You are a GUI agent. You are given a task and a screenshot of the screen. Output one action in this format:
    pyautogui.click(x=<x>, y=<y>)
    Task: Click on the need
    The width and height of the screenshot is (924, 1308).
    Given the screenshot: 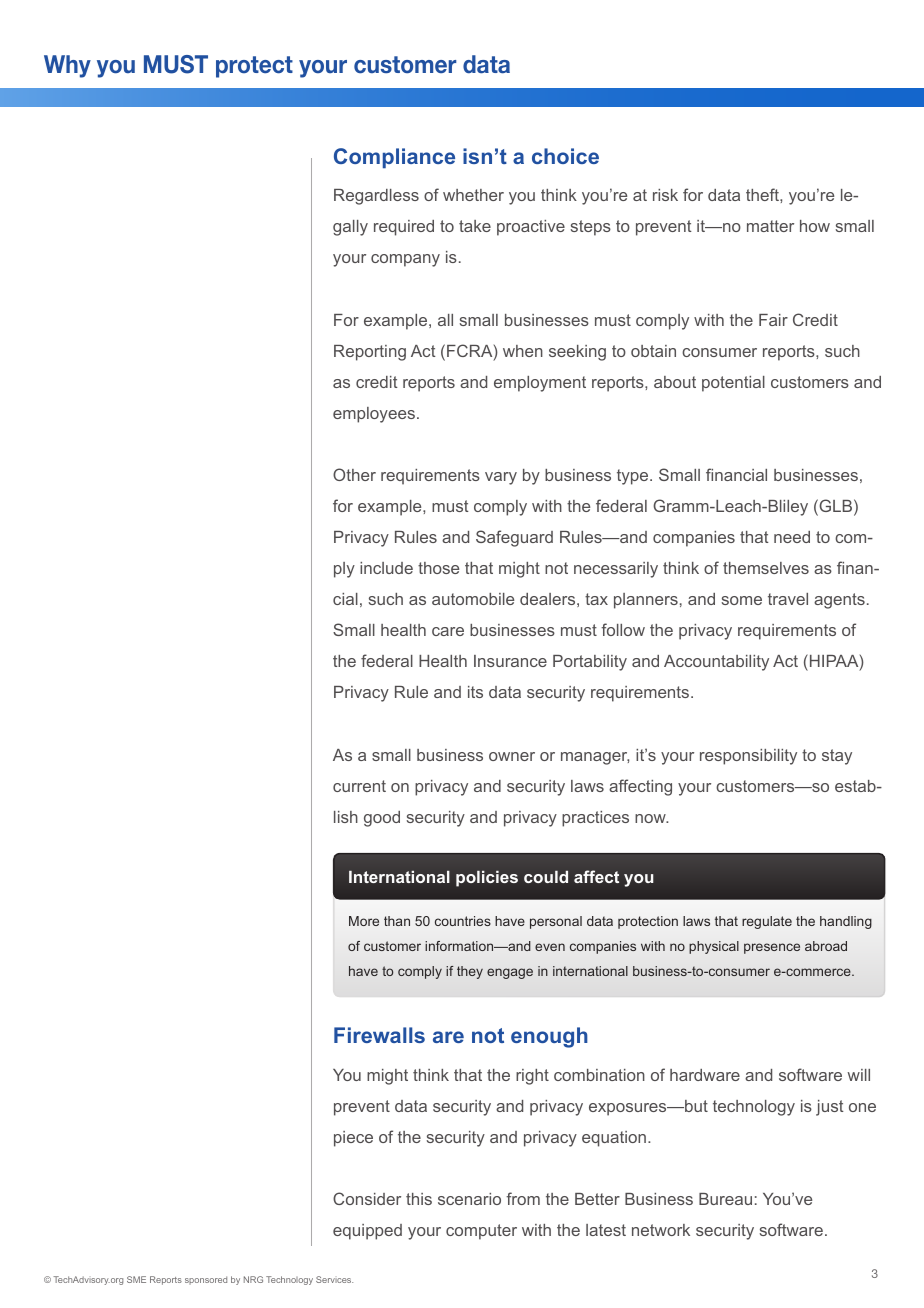 What is the action you would take?
    pyautogui.click(x=792, y=537)
